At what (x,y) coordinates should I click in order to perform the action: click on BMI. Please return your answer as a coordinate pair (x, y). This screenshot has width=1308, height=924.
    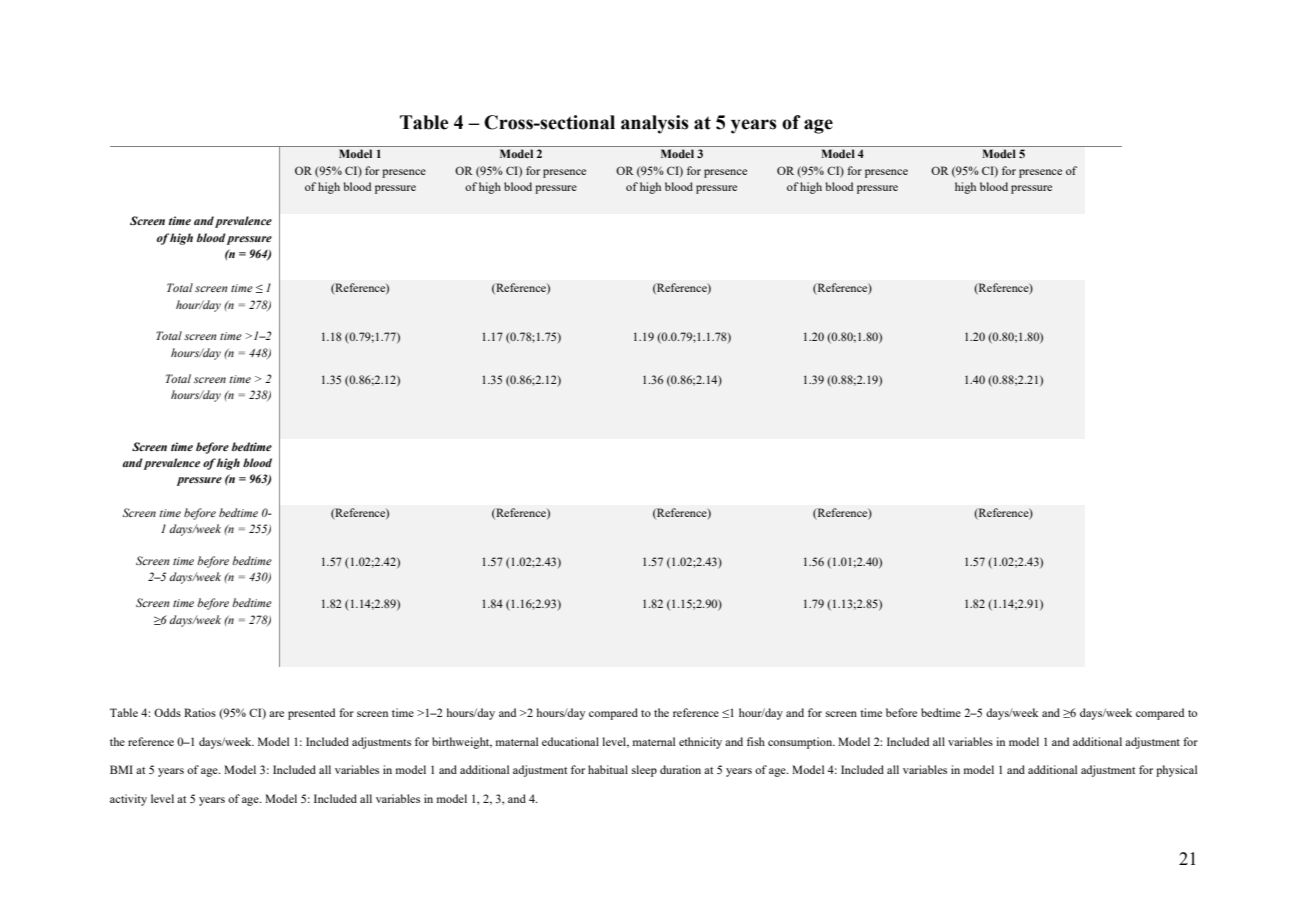
    Looking at the image, I should click on (121, 769).
